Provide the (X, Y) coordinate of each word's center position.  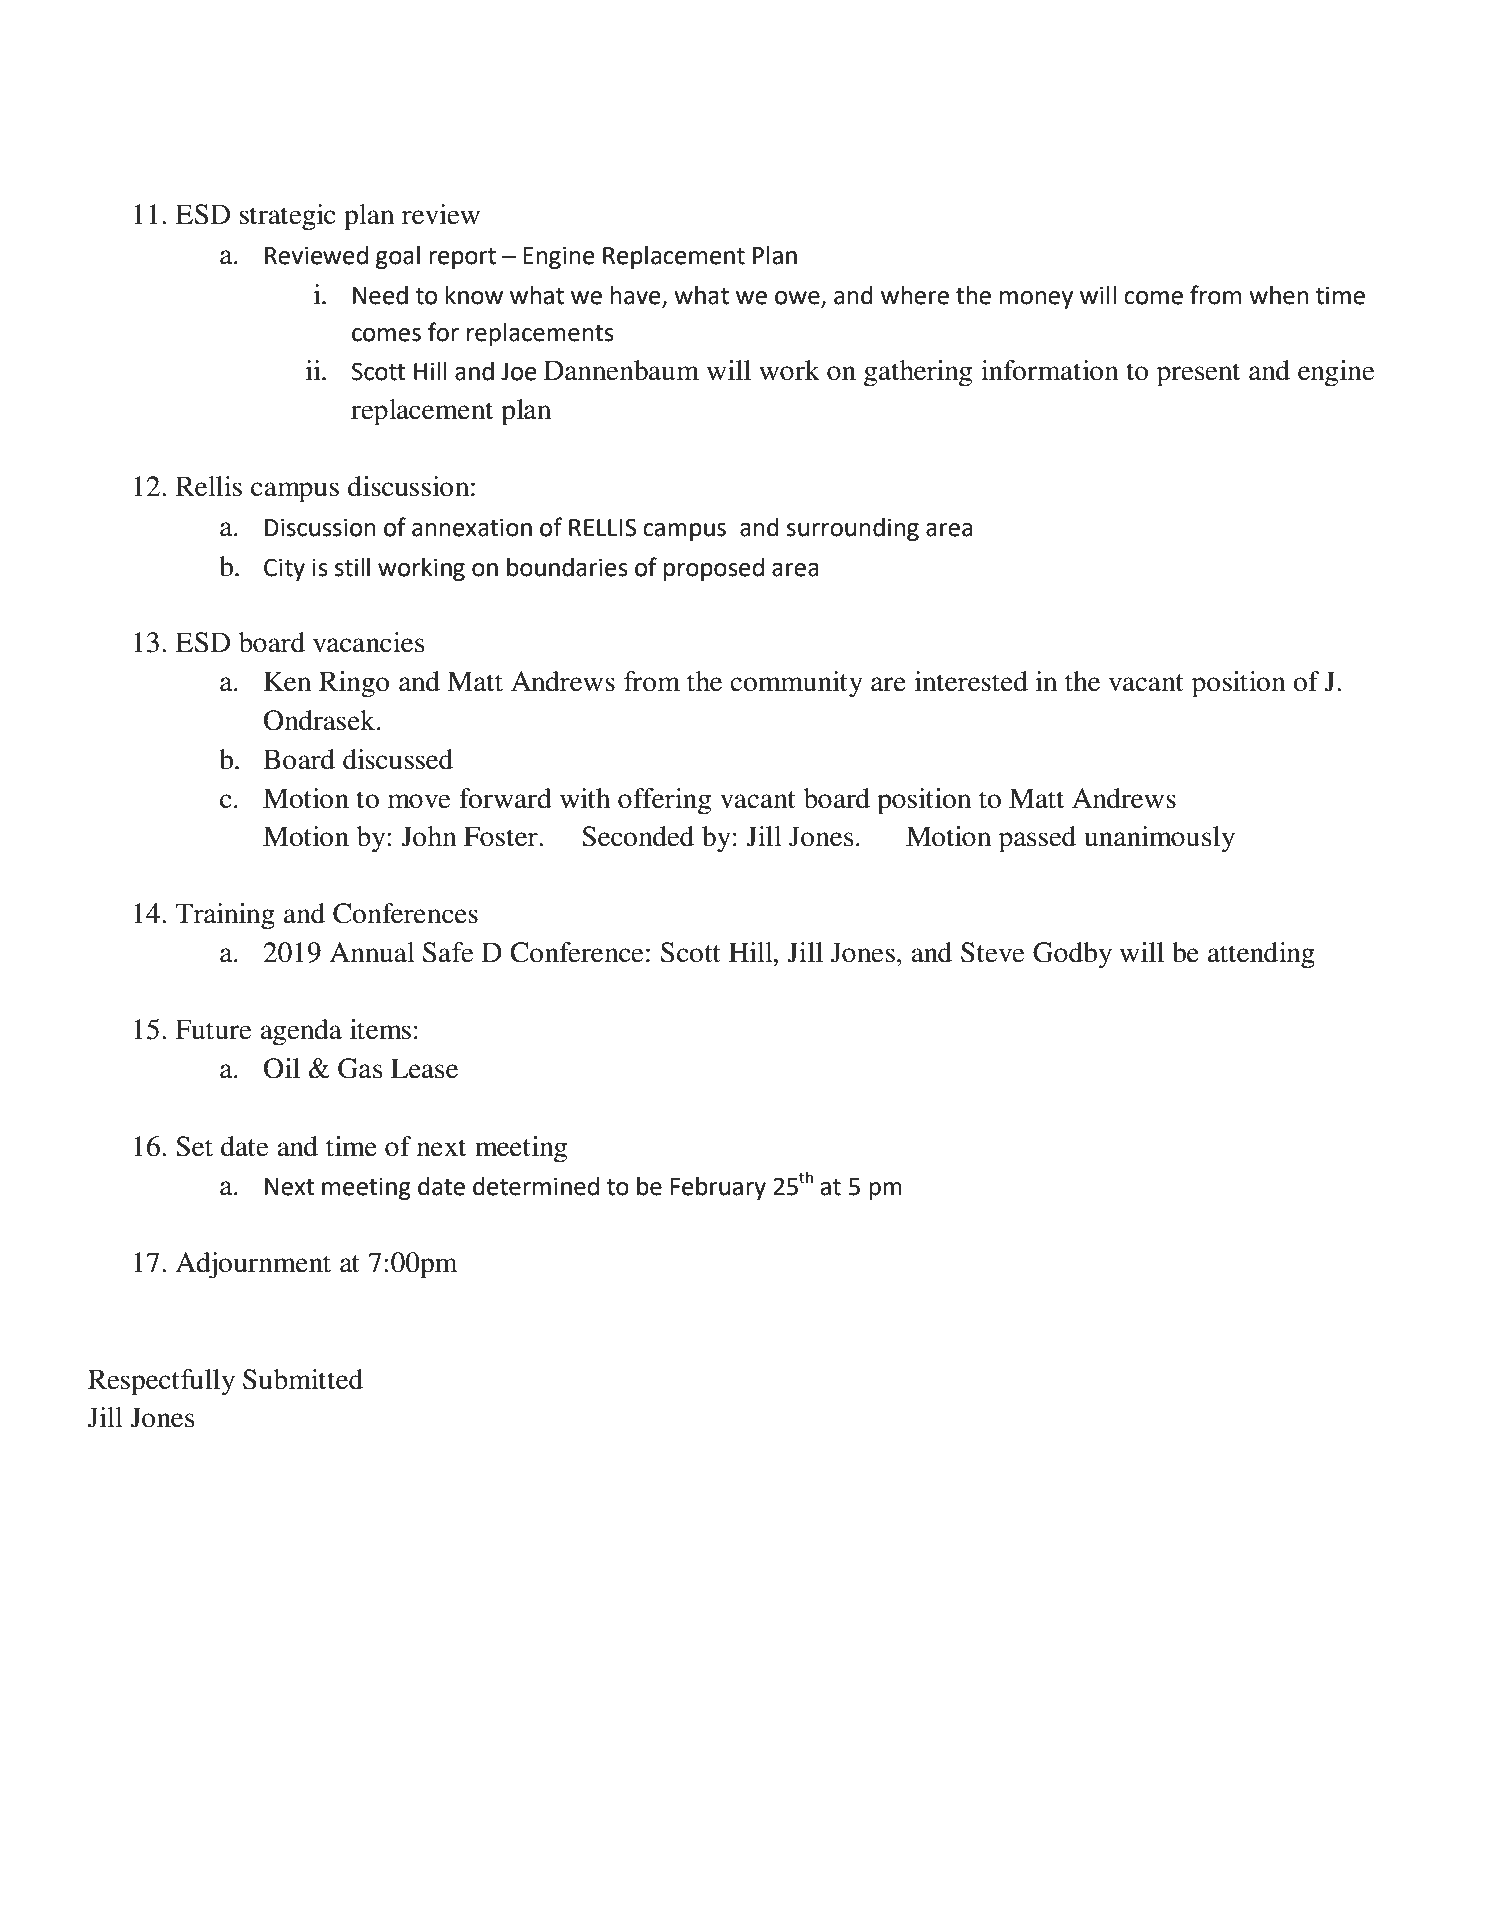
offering (664, 801)
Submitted (303, 1379)
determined (536, 1186)
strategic (287, 217)
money (1036, 300)
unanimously (1159, 839)
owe (797, 298)
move (419, 801)
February (718, 1188)
